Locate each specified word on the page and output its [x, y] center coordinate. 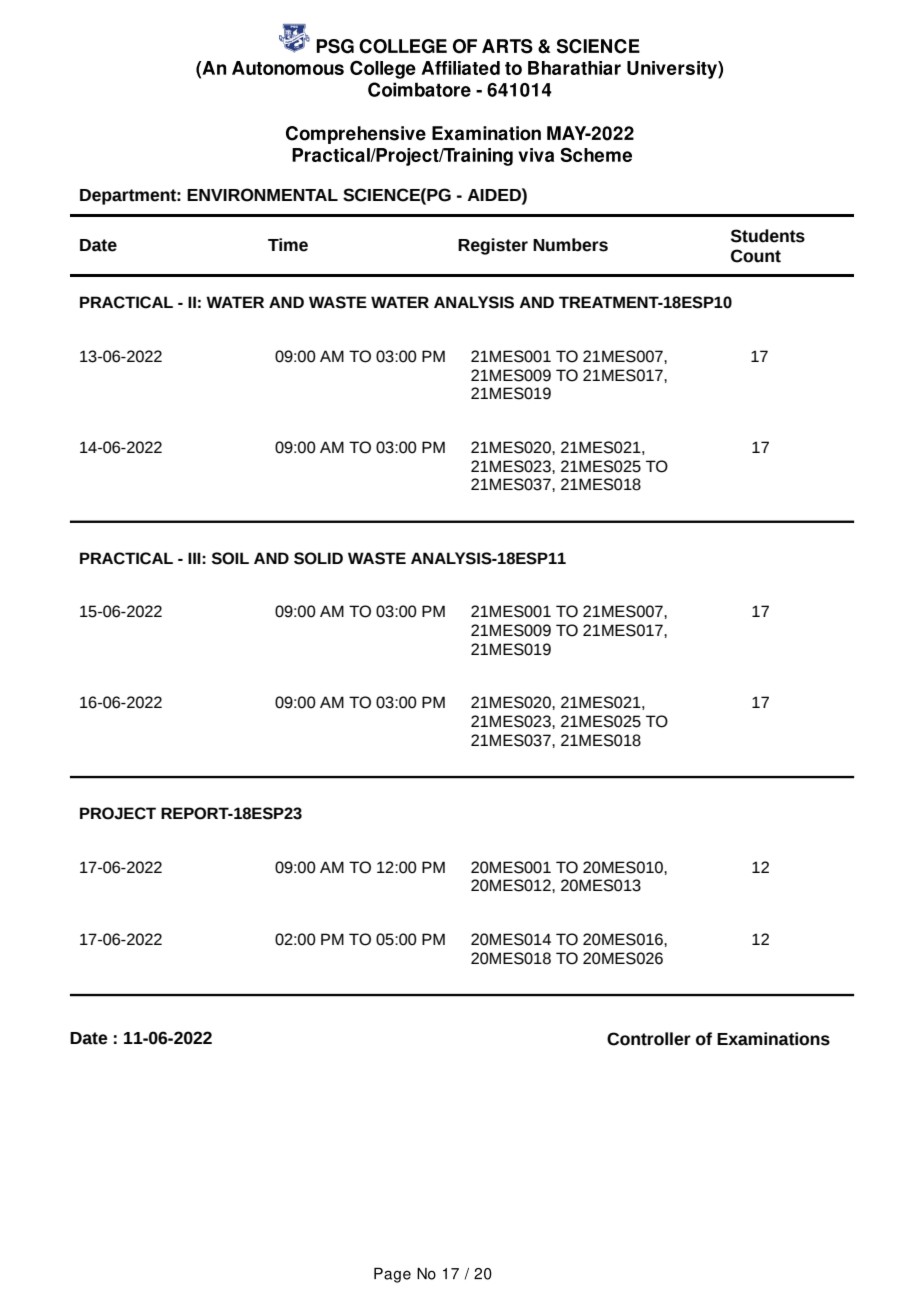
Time [288, 245]
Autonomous [288, 68]
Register [493, 246]
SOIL [230, 558]
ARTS [507, 46]
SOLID [318, 558]
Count [756, 256]
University [673, 70]
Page [392, 1275]
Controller [649, 1039]
